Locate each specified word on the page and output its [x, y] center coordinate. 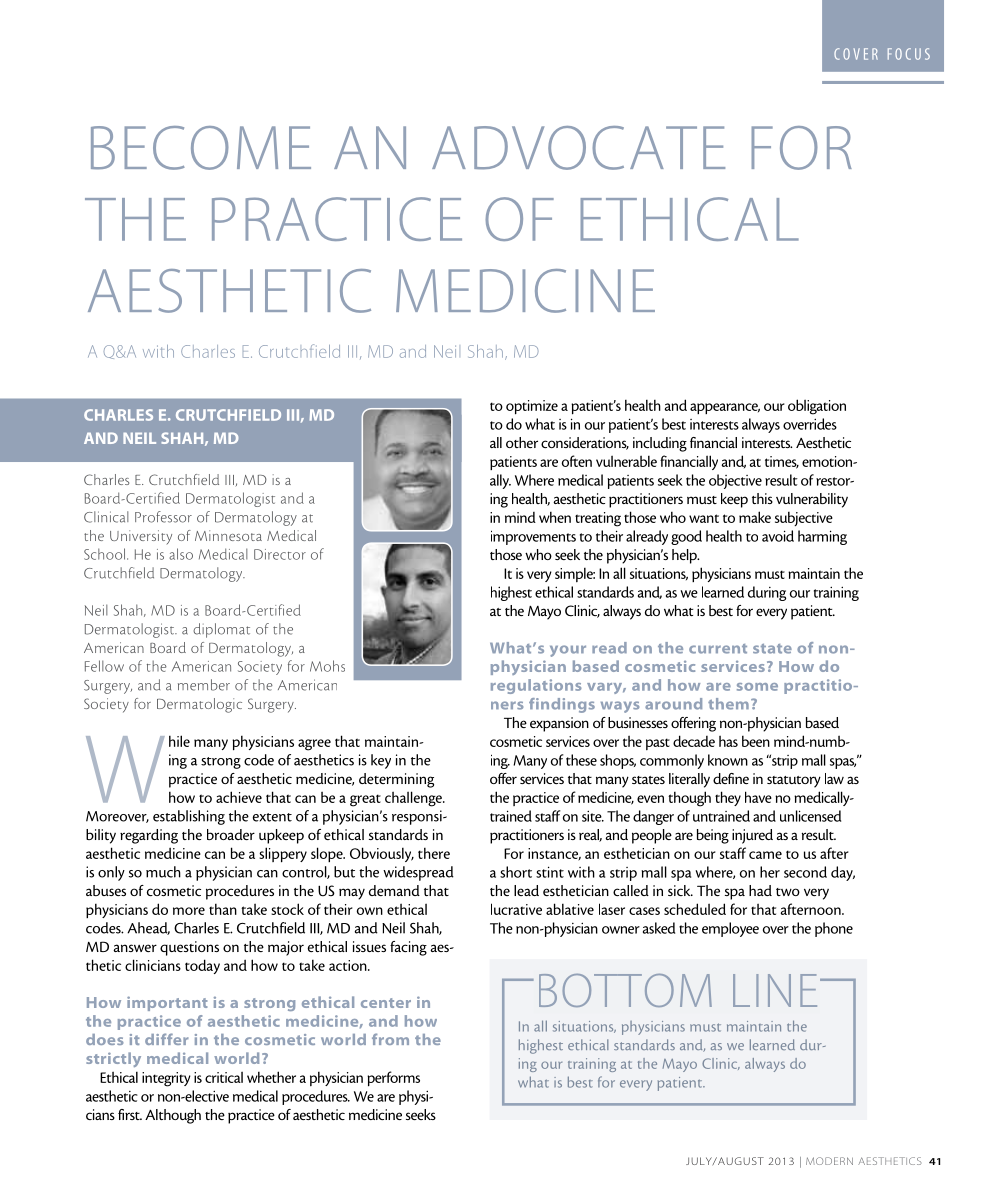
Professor [163, 517]
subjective [804, 518]
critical [224, 1077]
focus [909, 54]
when [555, 517]
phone [834, 929]
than [223, 909]
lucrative [516, 909]
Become [201, 148]
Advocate [578, 148]
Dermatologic [199, 705]
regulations [536, 686]
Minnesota [228, 535]
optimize [532, 407]
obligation [817, 407]
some [757, 687]
